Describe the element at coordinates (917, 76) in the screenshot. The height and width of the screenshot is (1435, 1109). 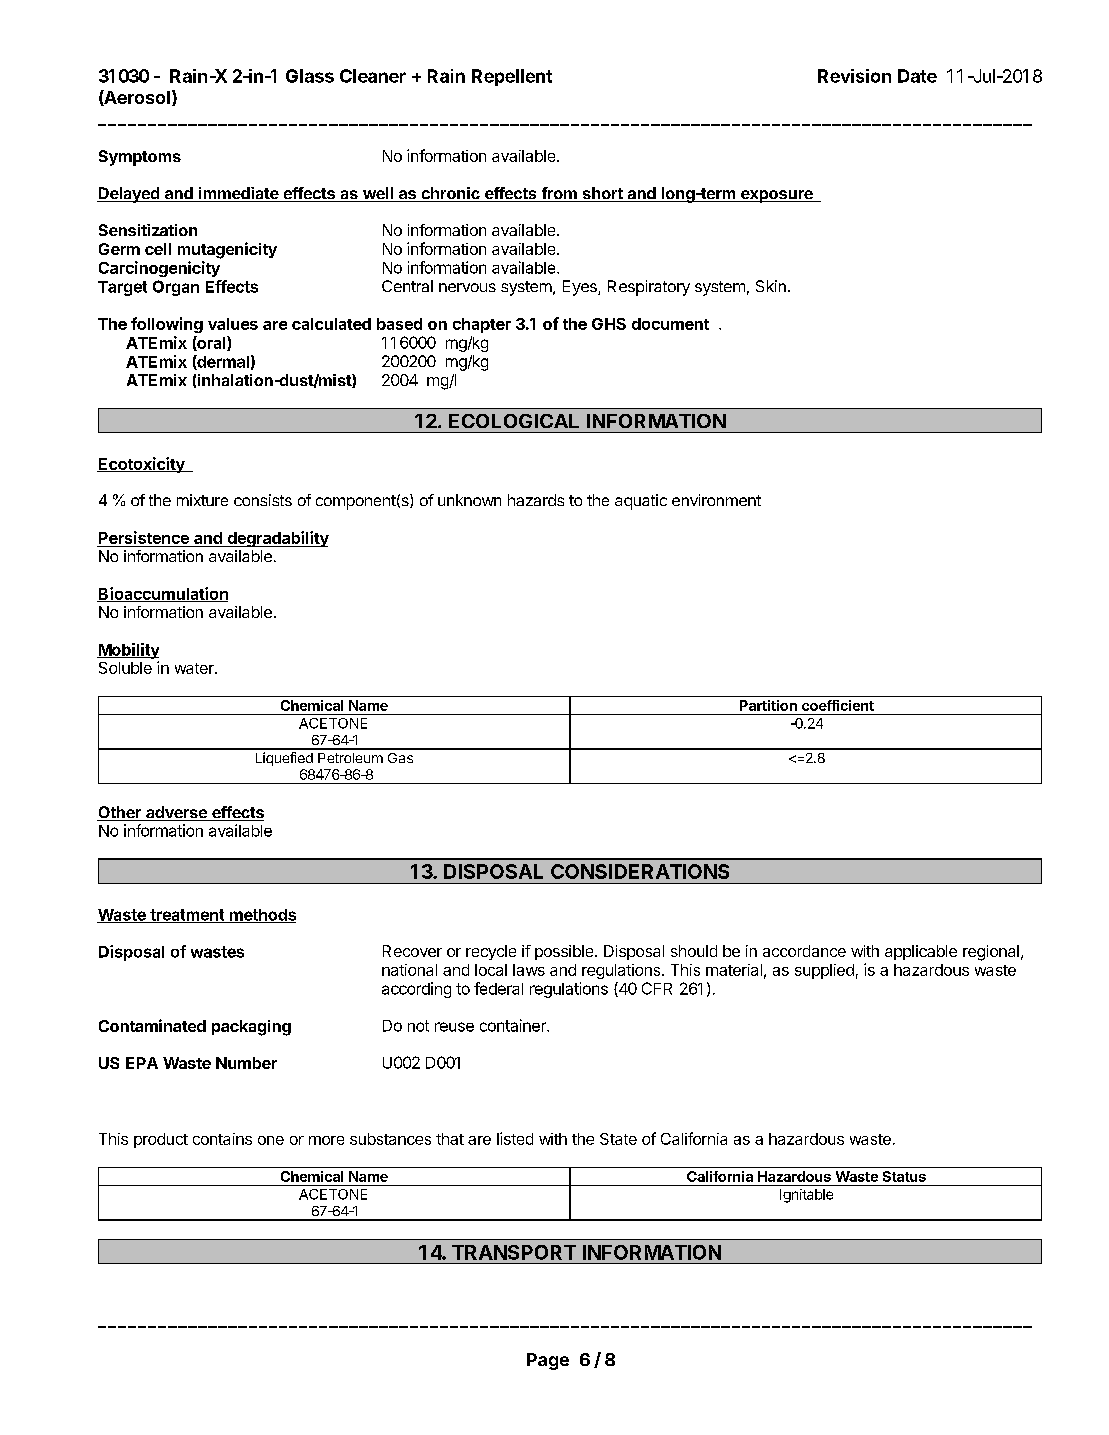
I see `Date` at that location.
